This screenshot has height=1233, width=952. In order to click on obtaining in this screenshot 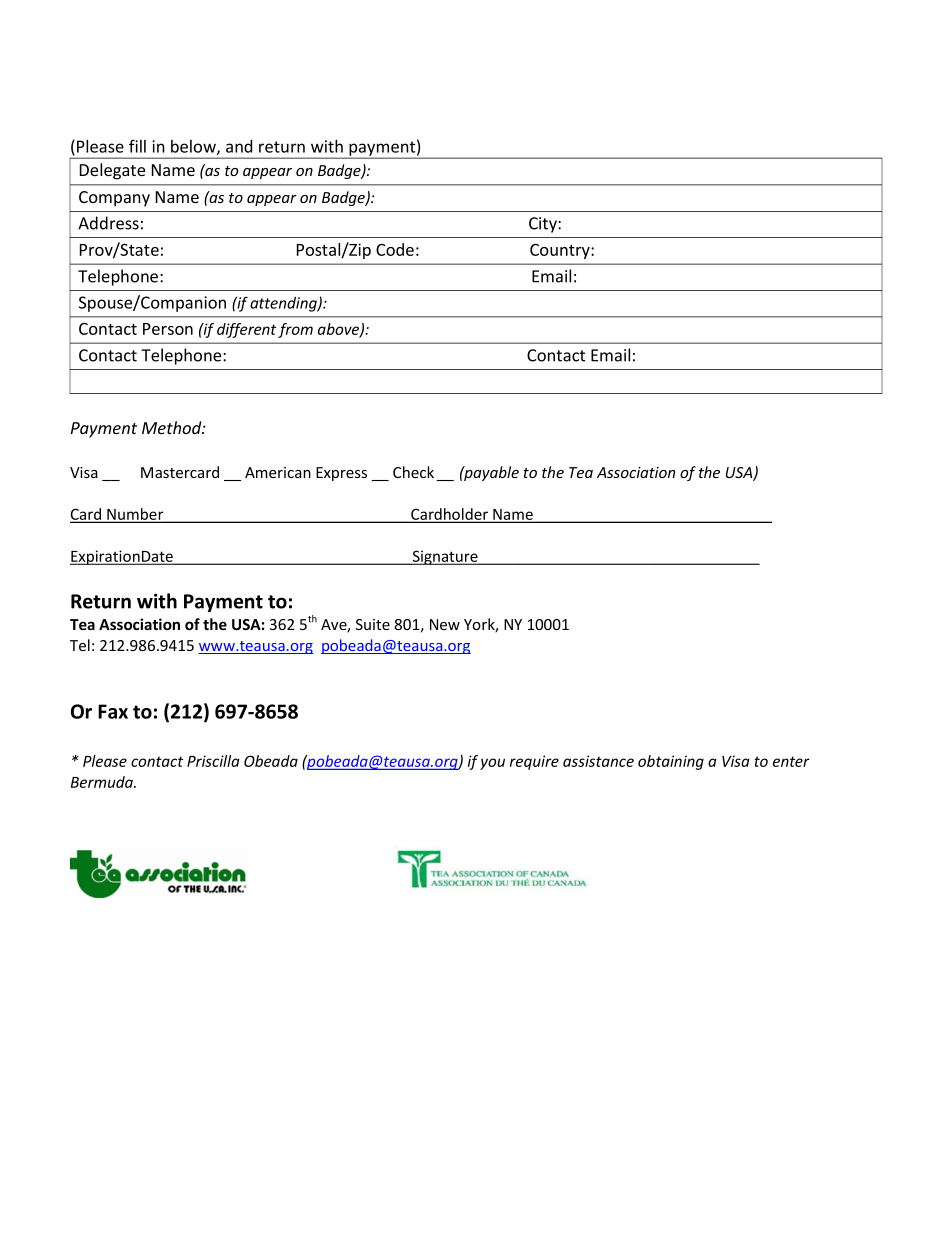, I will do `click(671, 762)`.
